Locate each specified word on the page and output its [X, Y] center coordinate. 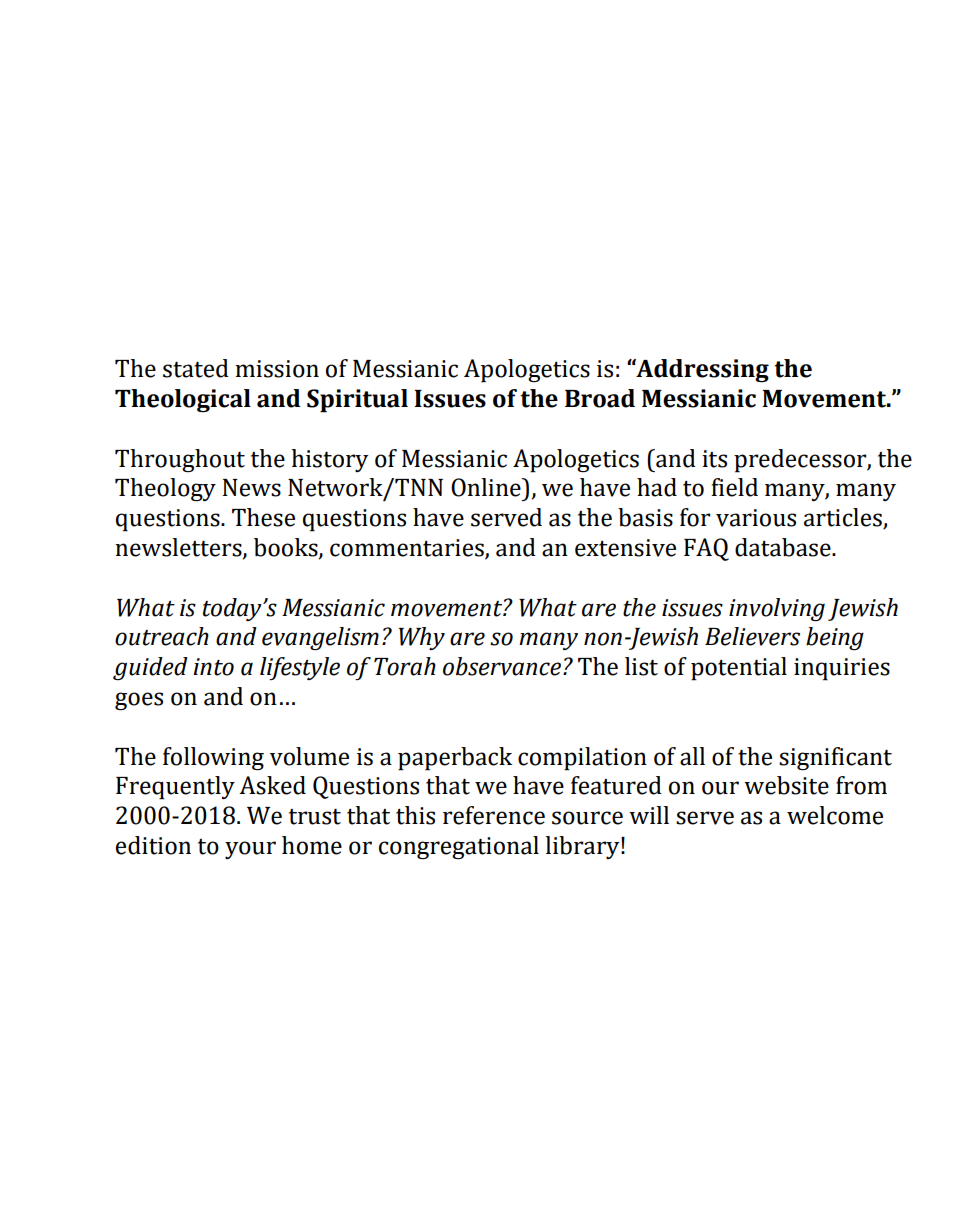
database [784, 547]
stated [196, 368]
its [714, 459]
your [250, 850]
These [263, 517]
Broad [600, 398]
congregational [459, 847]
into [213, 667]
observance [502, 666]
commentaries [408, 549]
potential [739, 669]
